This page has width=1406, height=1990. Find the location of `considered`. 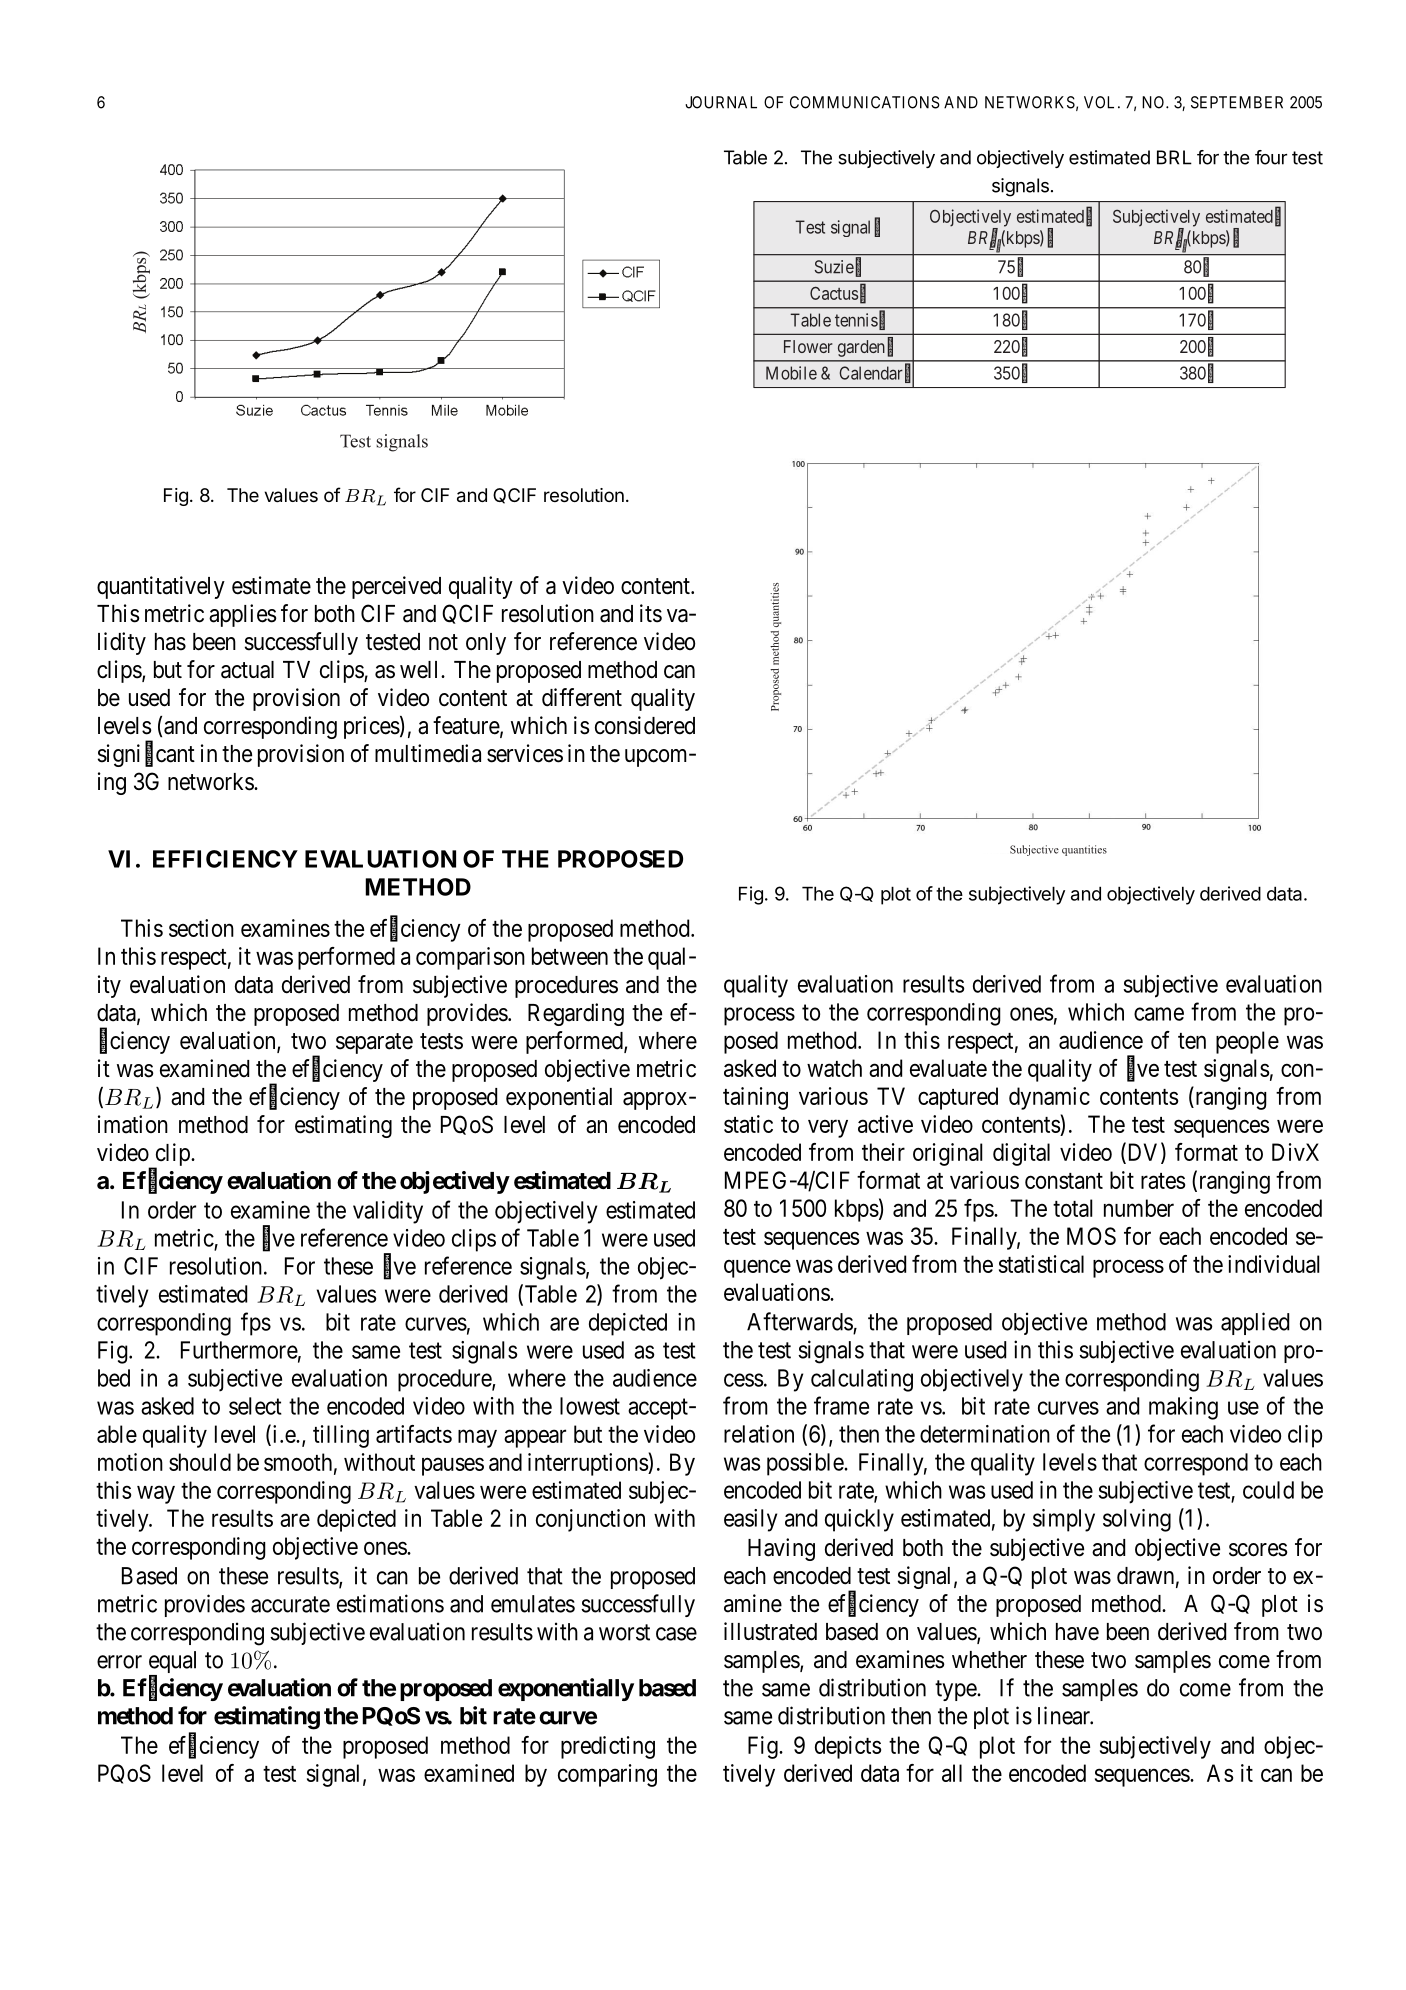

considered is located at coordinates (645, 725).
